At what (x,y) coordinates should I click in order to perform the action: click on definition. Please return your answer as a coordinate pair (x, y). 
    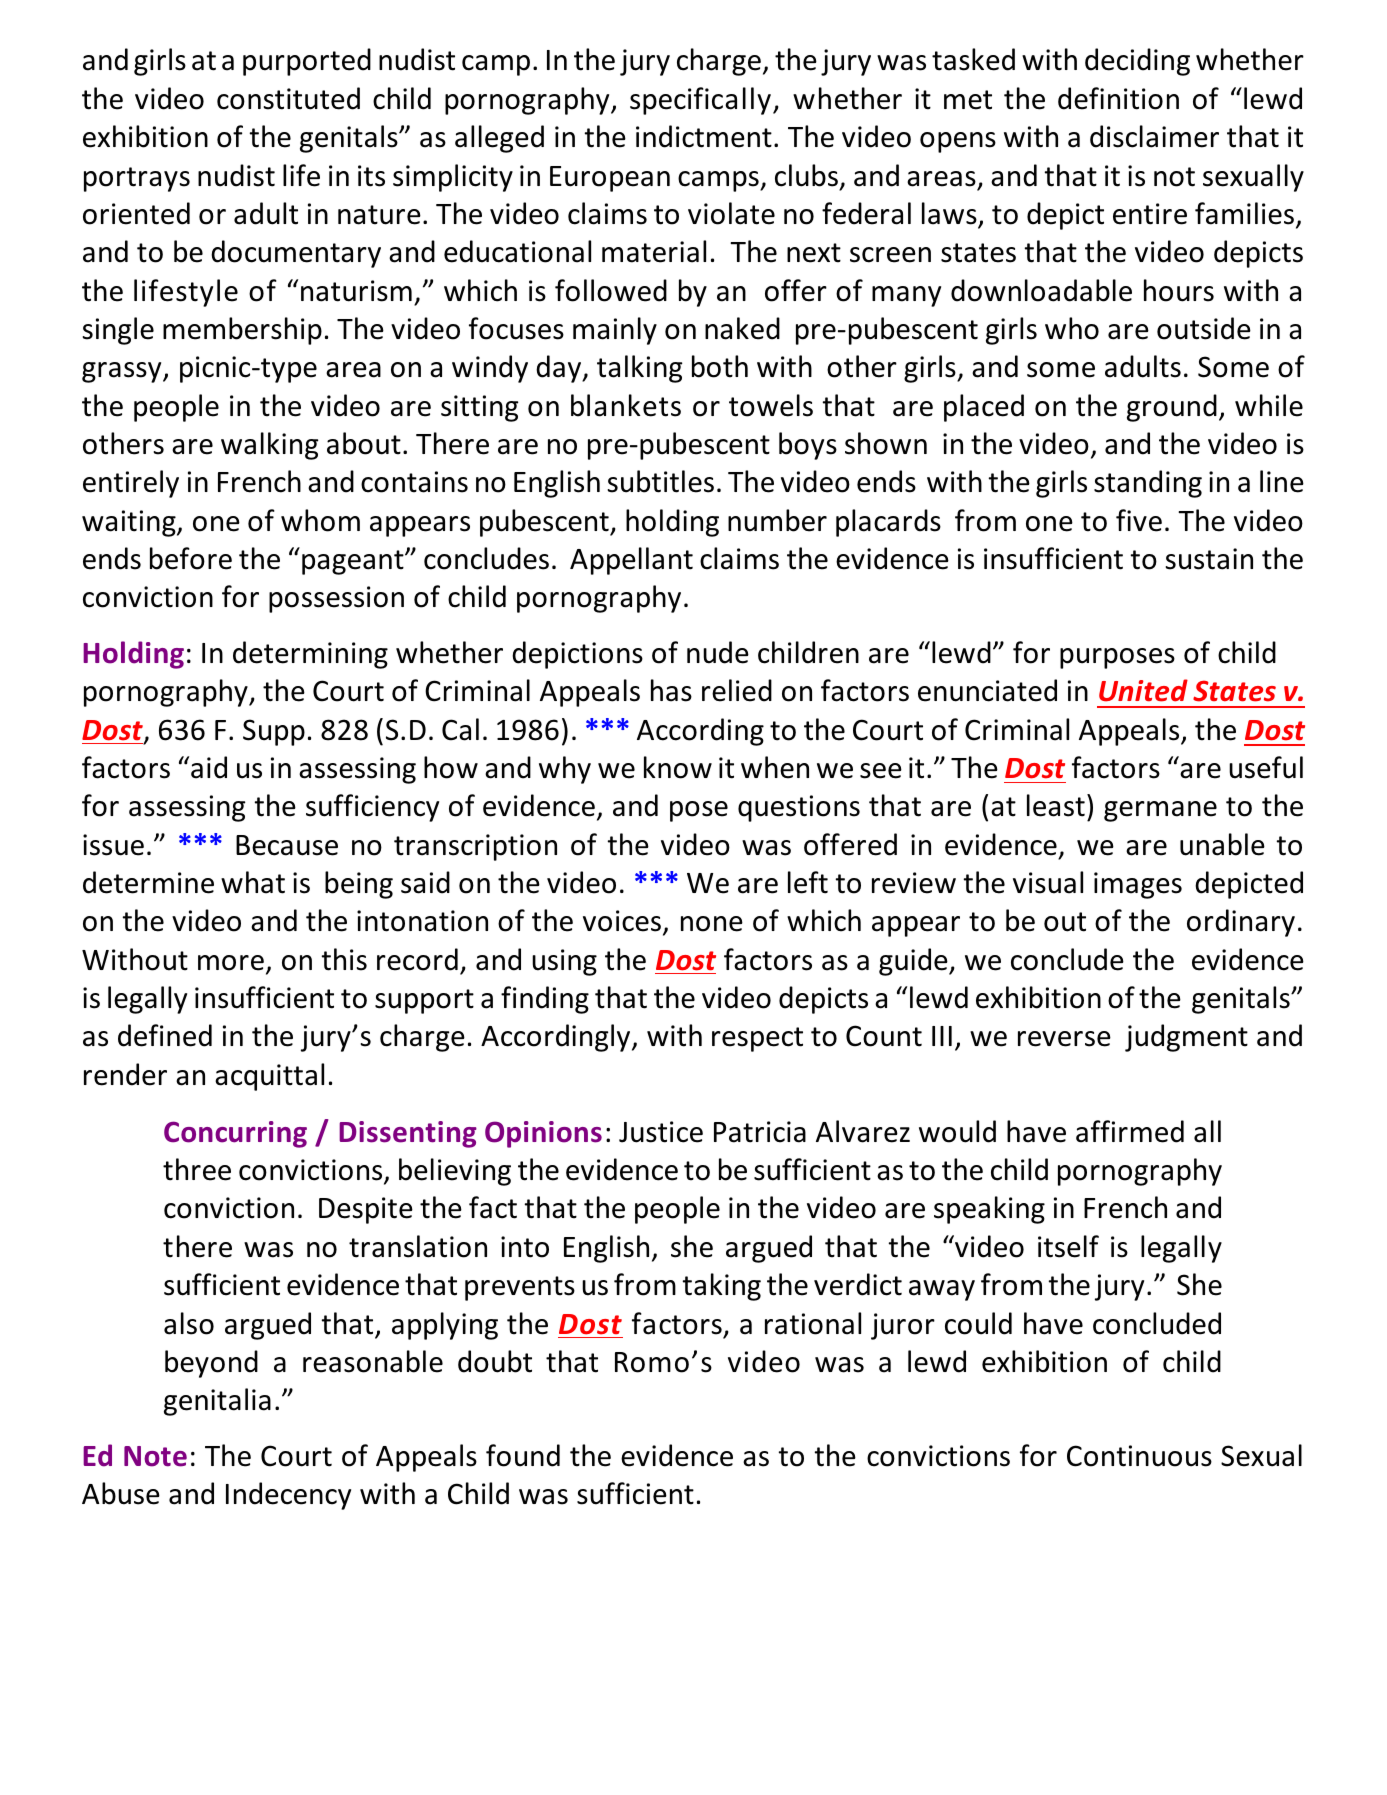
    Looking at the image, I should click on (1118, 98).
